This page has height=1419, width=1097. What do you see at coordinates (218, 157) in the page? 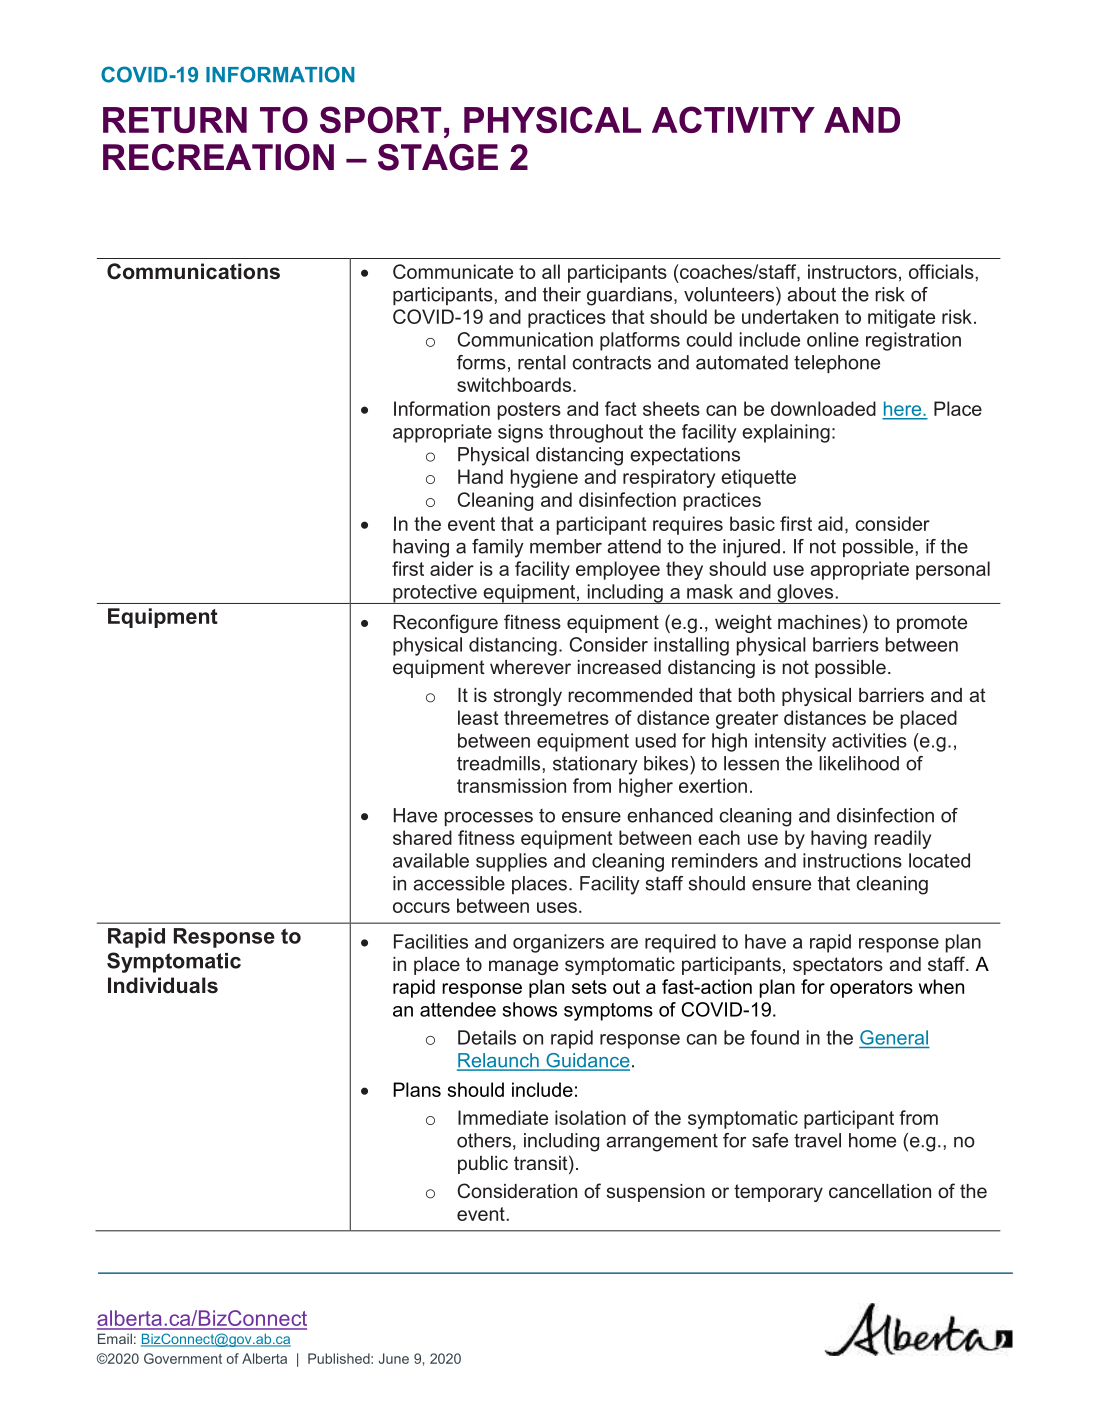
I see `RECREATION` at bounding box center [218, 157].
